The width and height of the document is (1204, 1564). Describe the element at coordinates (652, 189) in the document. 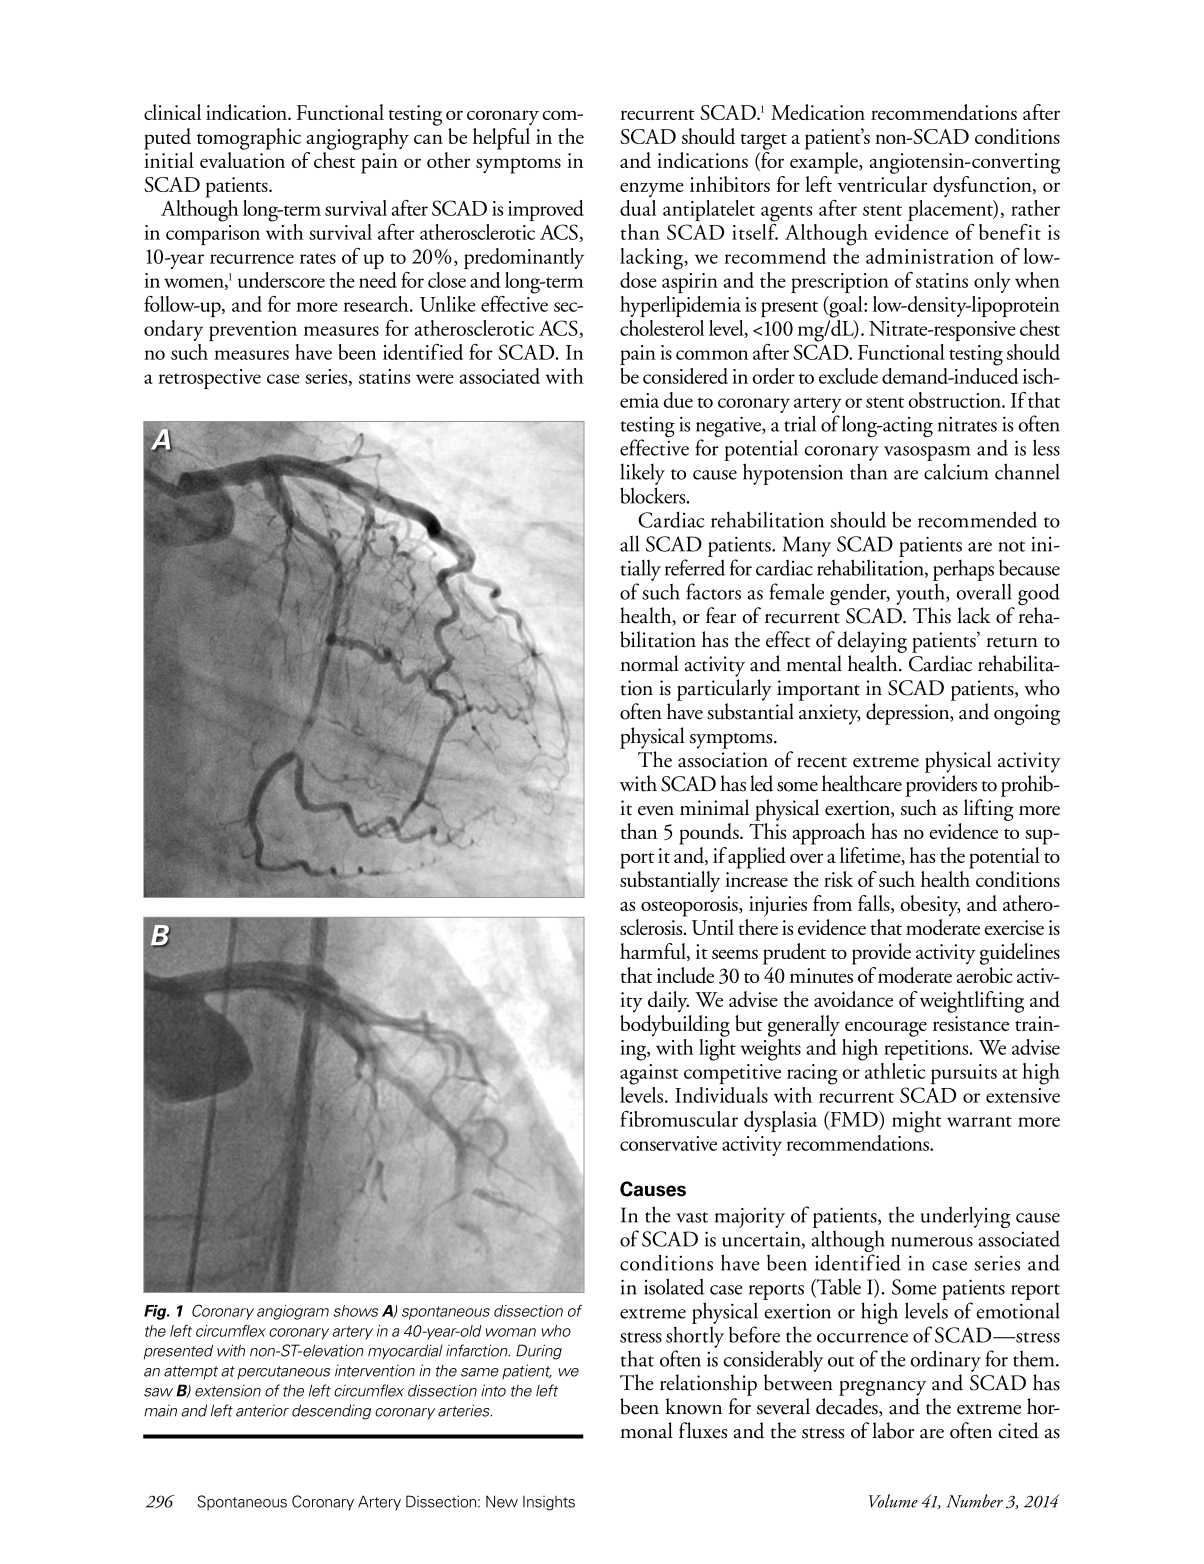

I see `enzyme` at that location.
